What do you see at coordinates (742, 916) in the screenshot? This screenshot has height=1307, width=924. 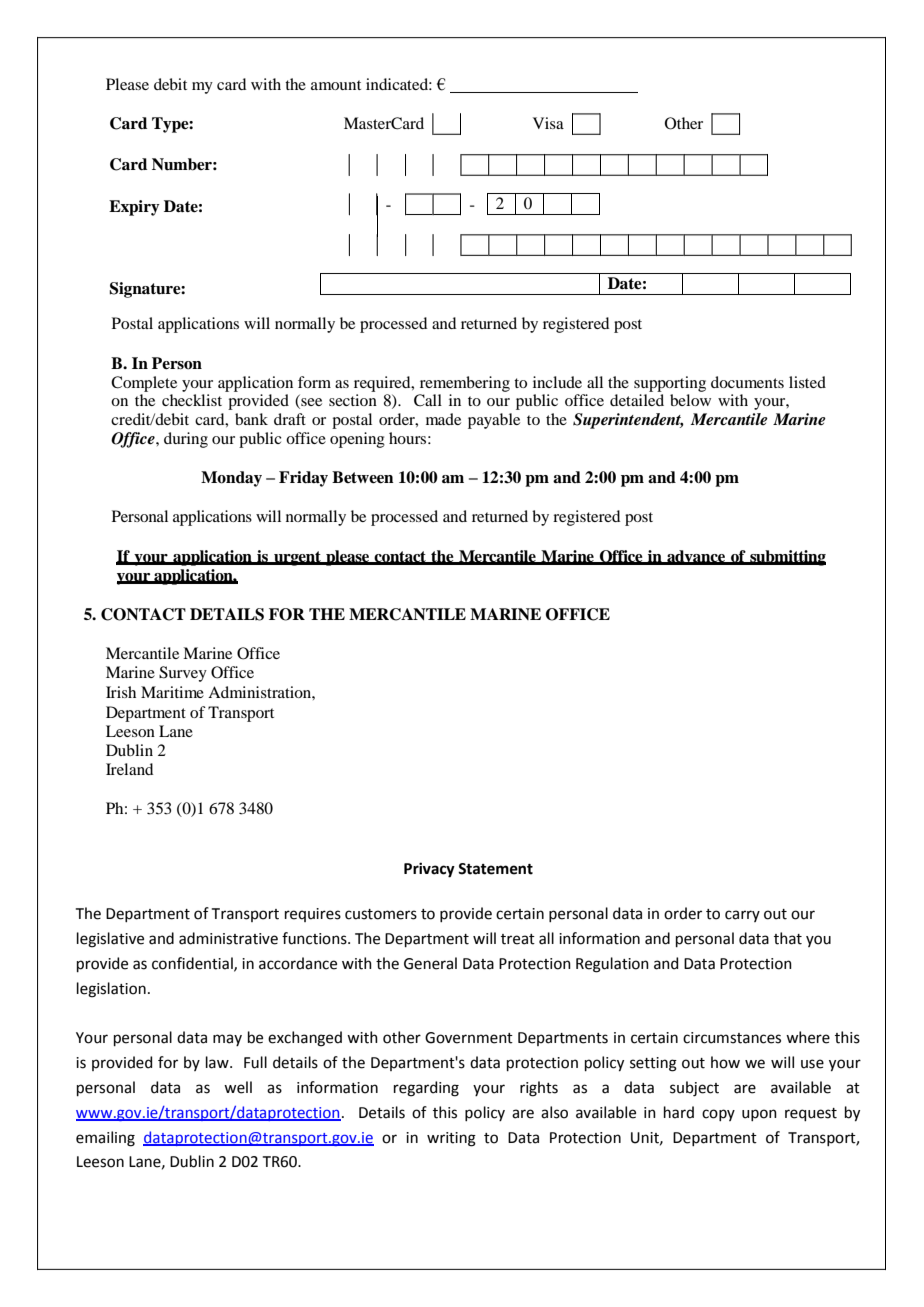 I see `carry` at bounding box center [742, 916].
